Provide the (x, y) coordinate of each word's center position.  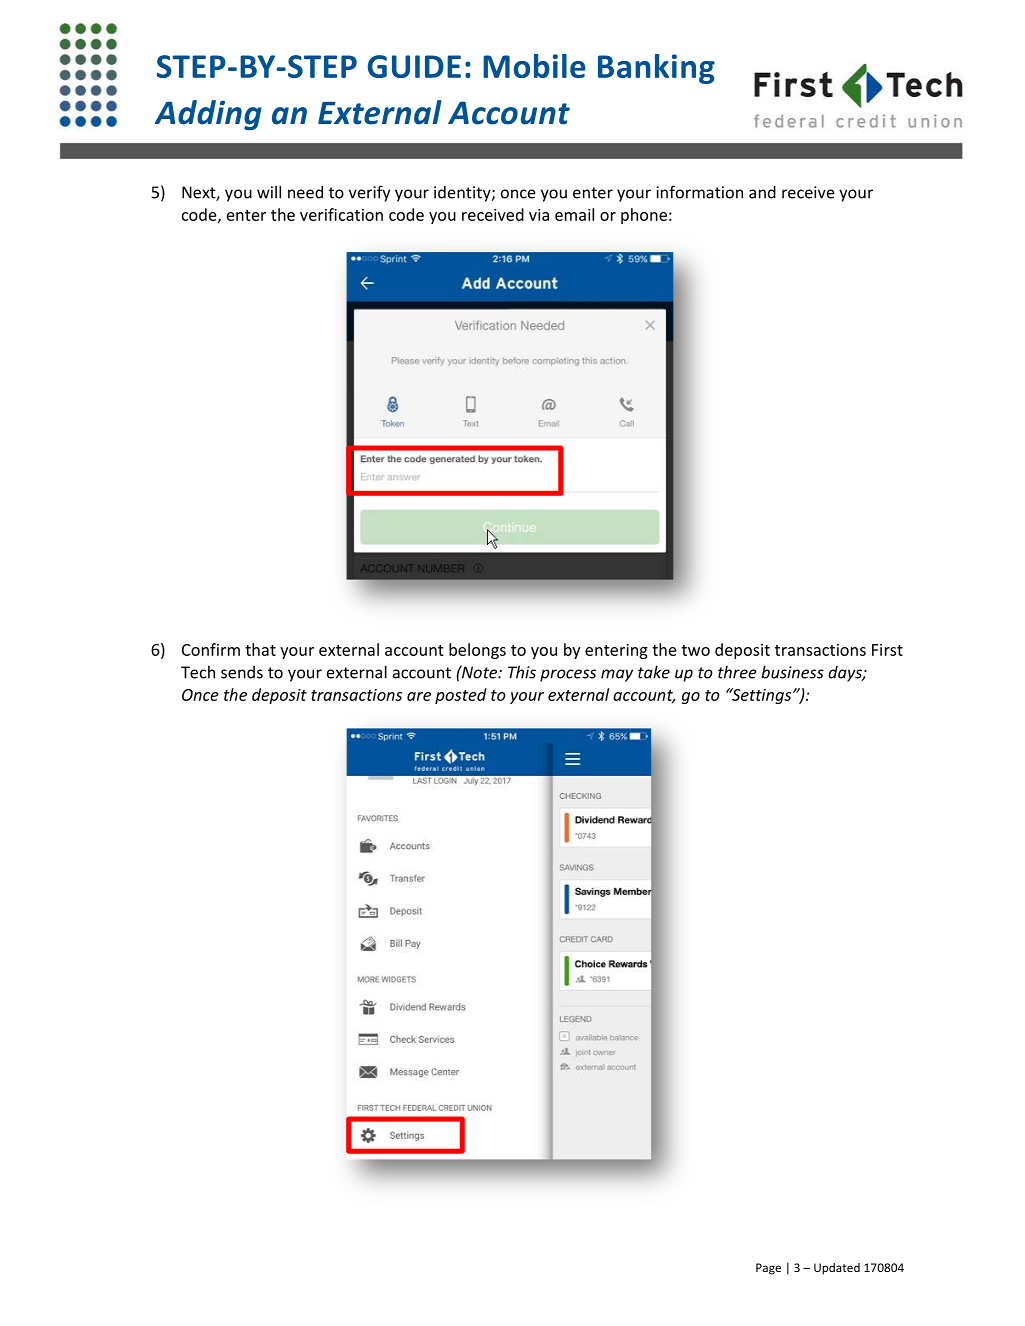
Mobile (534, 66)
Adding (208, 115)
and (762, 192)
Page (768, 1269)
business (792, 672)
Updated (837, 1269)
